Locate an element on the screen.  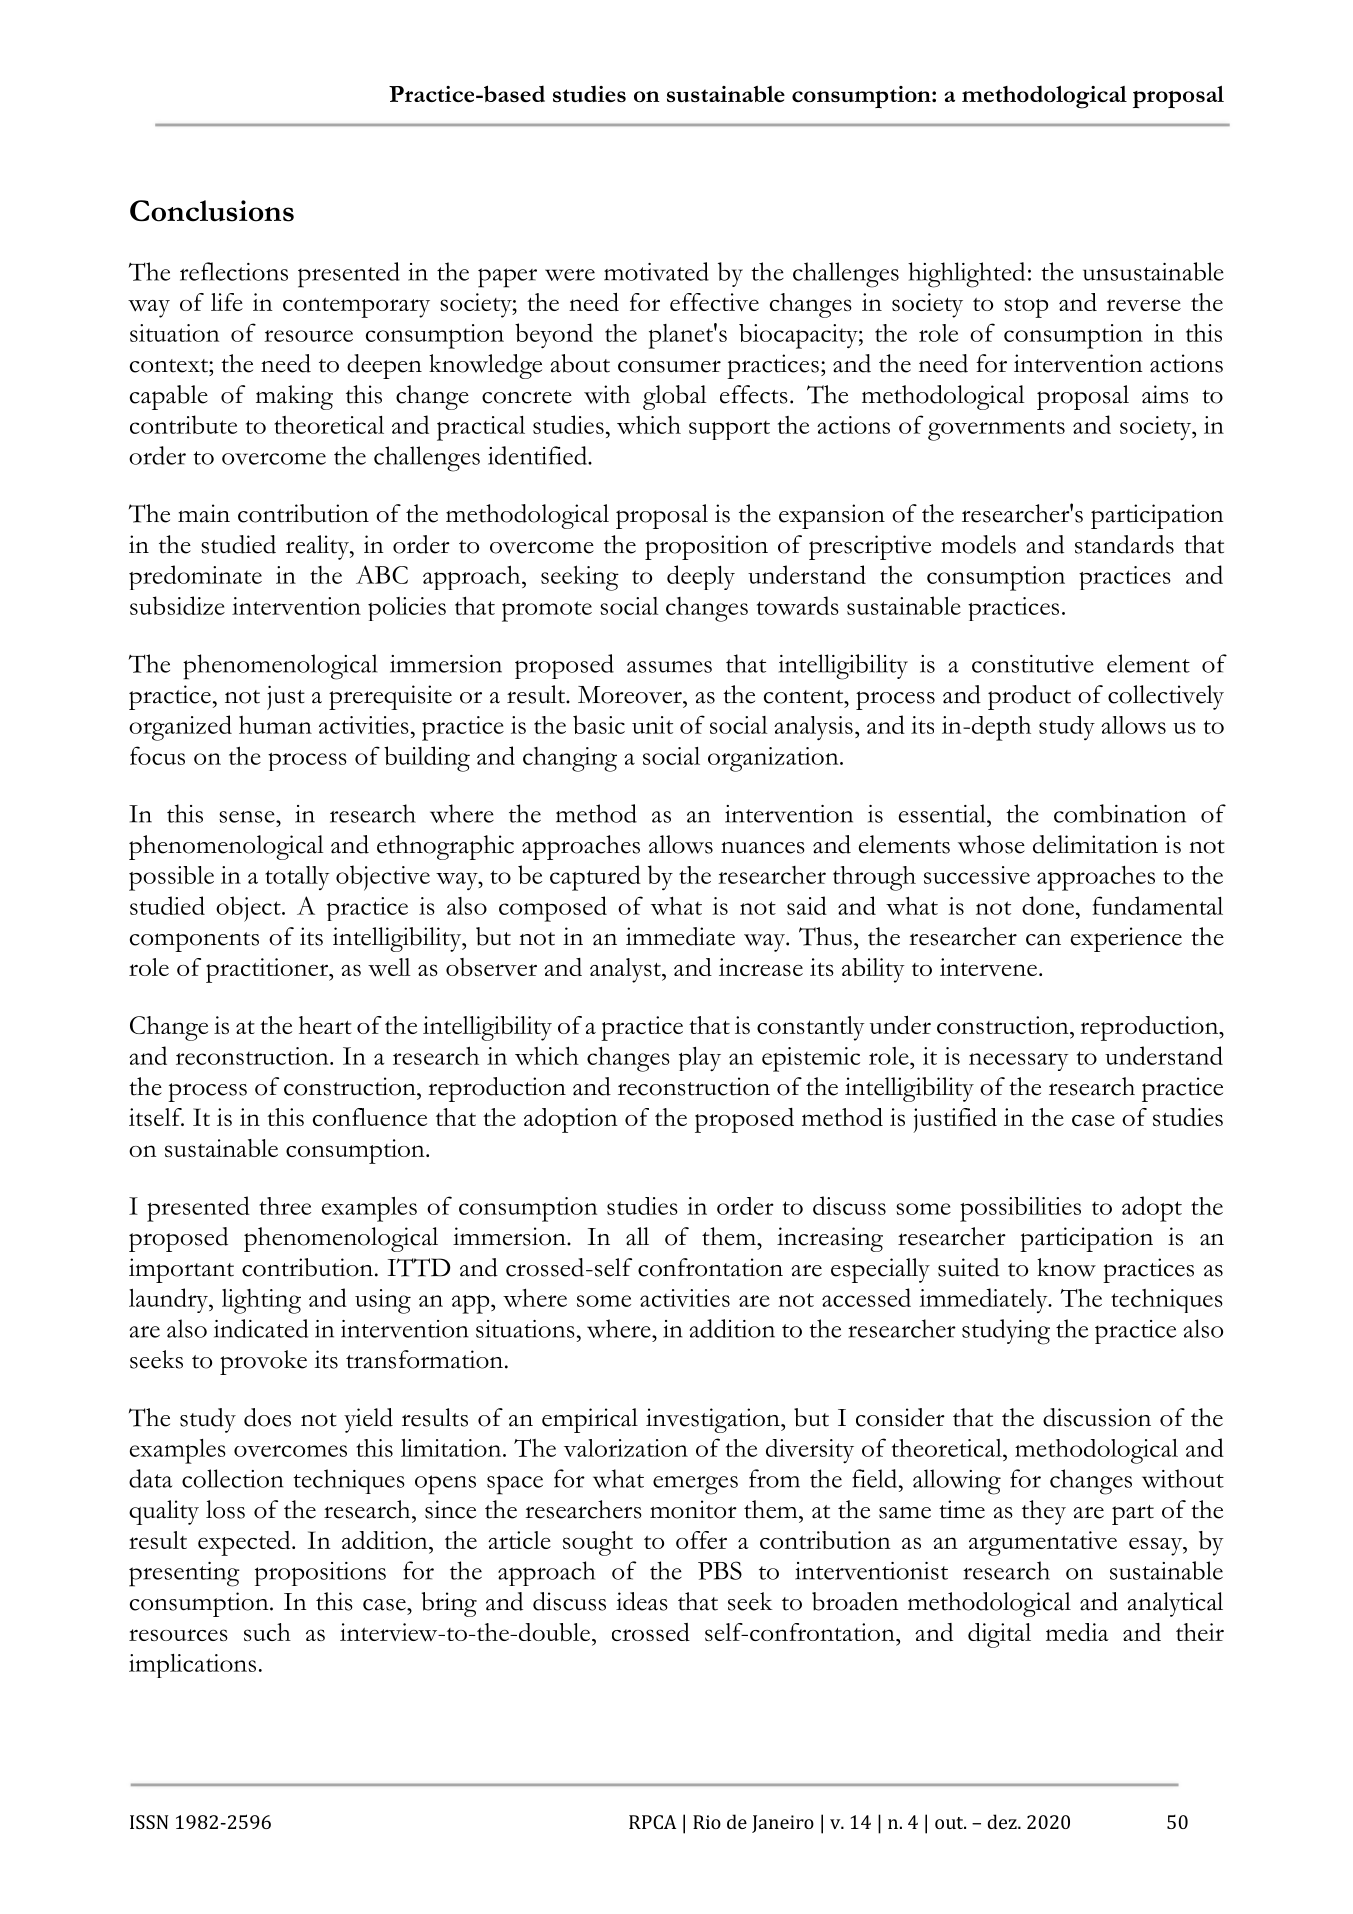
motivated is located at coordinates (656, 271).
